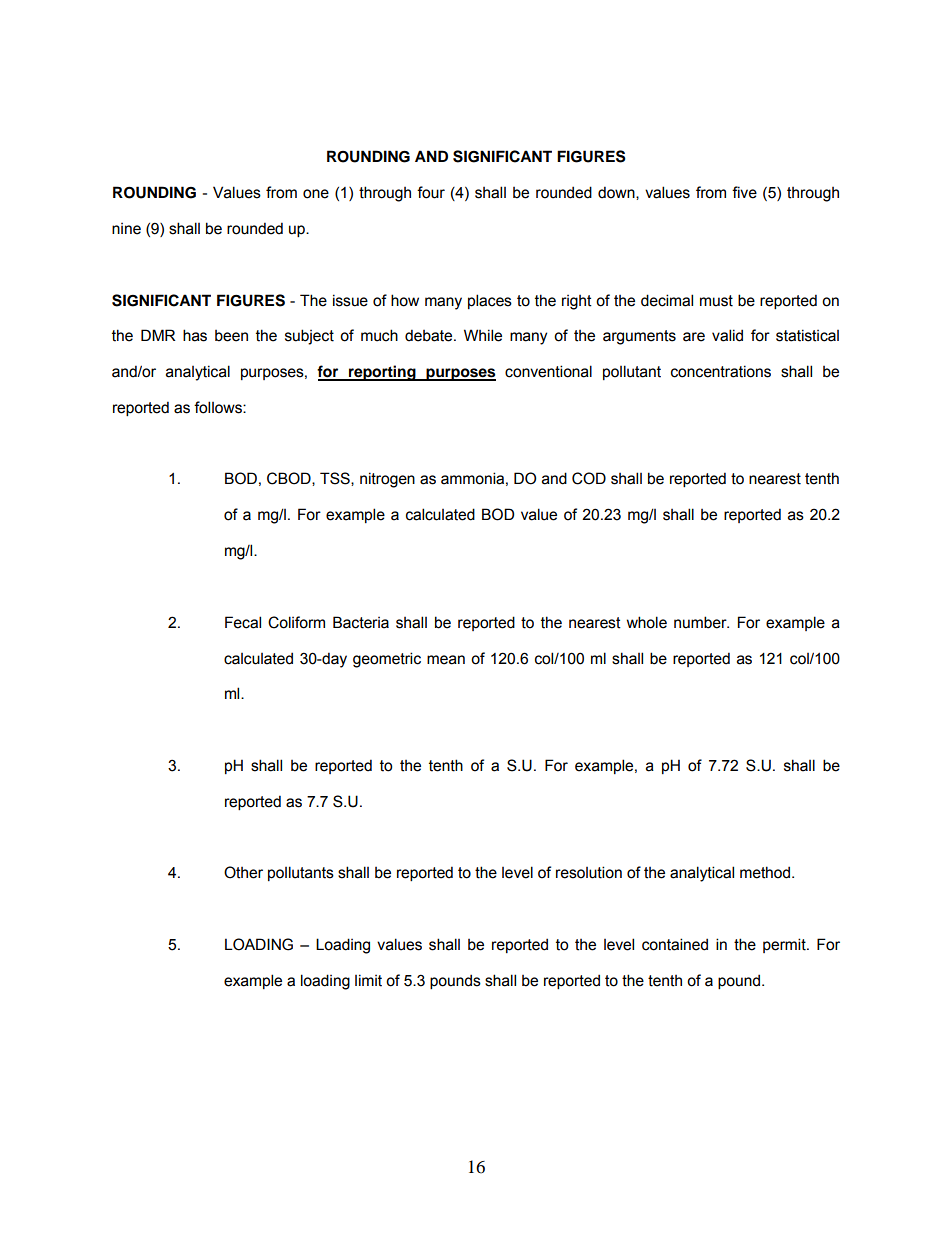 The width and height of the screenshot is (952, 1233). Describe the element at coordinates (368, 980) in the screenshot. I see `limit` at that location.
